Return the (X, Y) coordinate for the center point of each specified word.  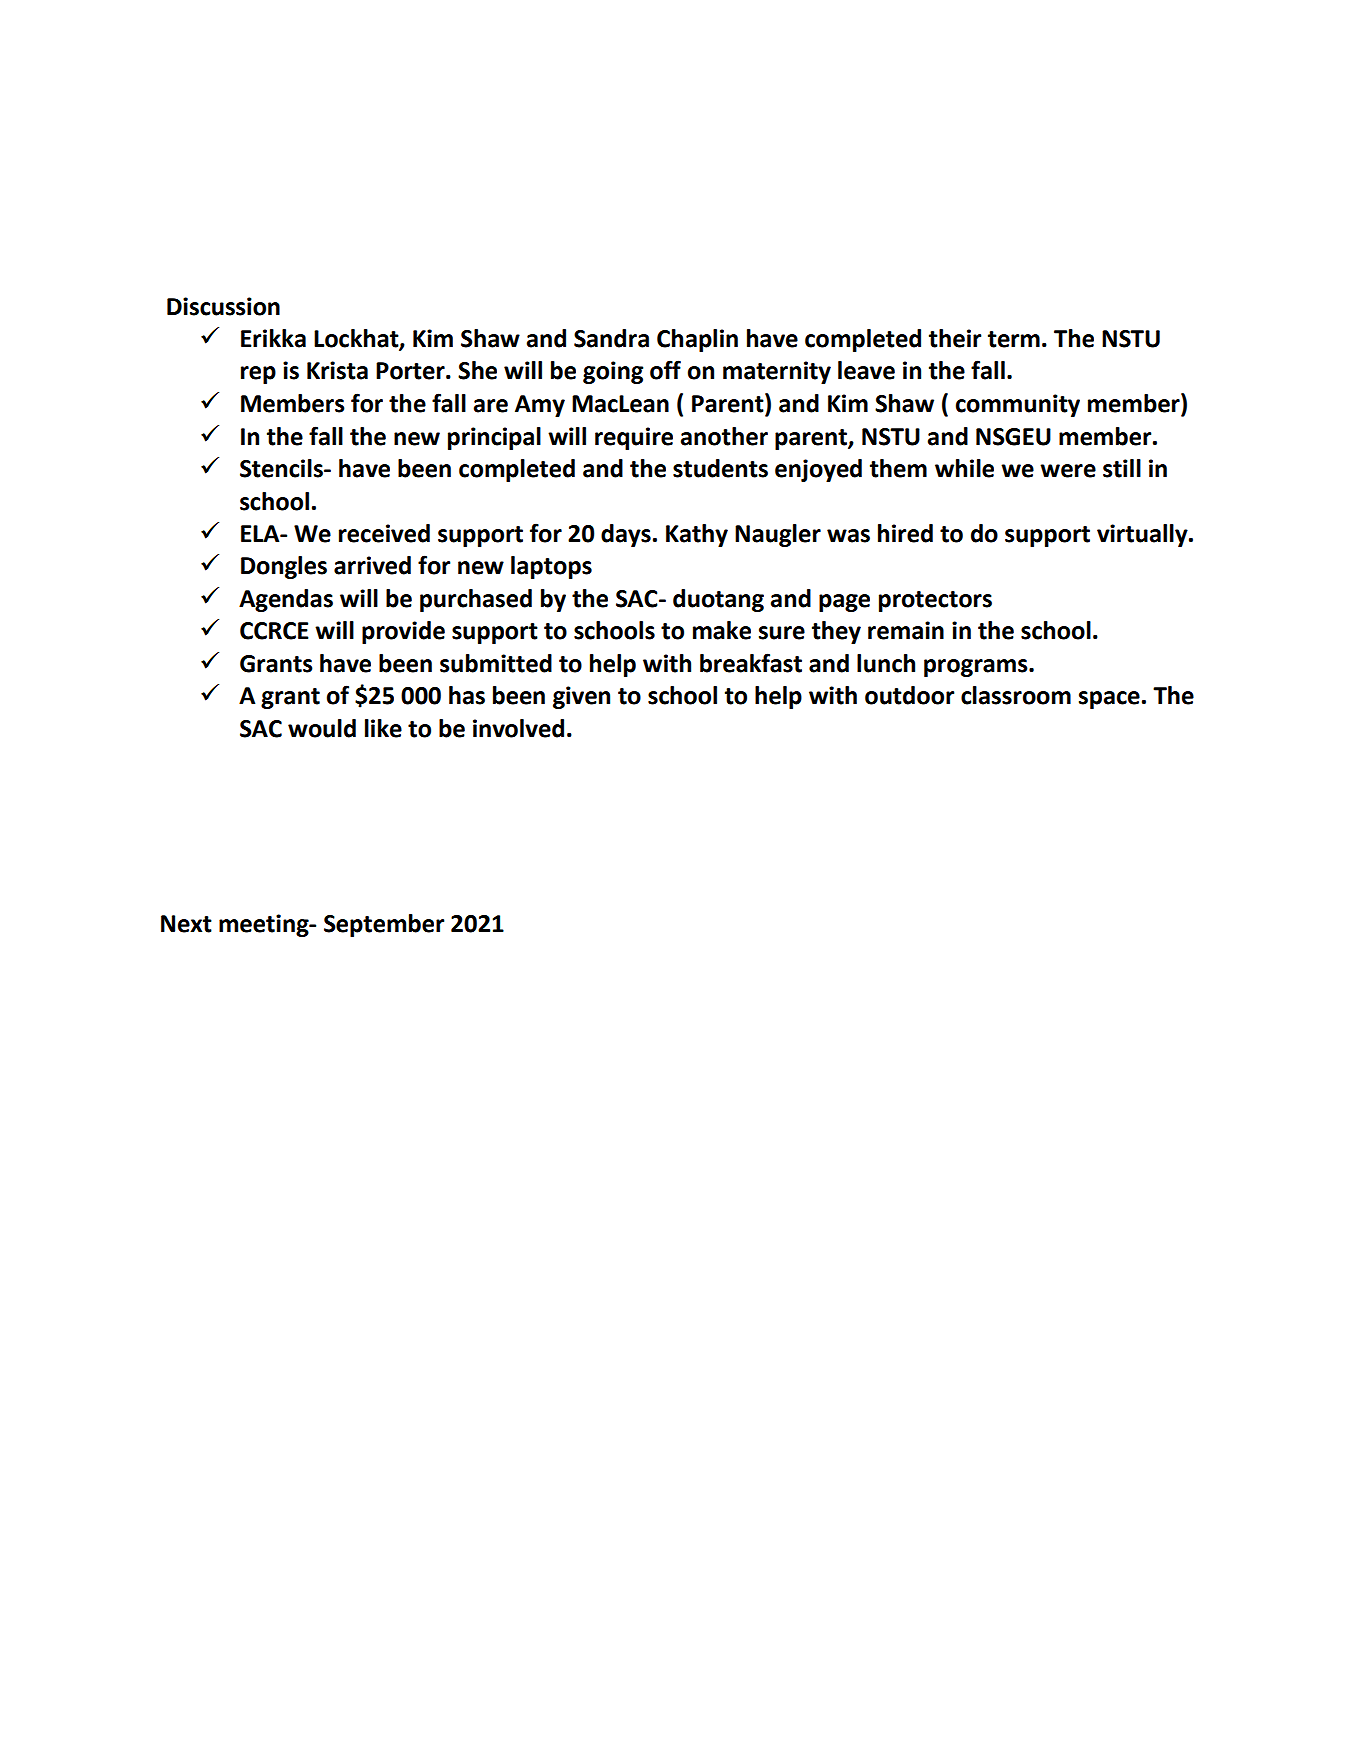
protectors (935, 601)
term (1014, 339)
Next (186, 924)
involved (518, 728)
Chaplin (697, 340)
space (1109, 700)
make (722, 630)
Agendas (286, 600)
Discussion (223, 306)
